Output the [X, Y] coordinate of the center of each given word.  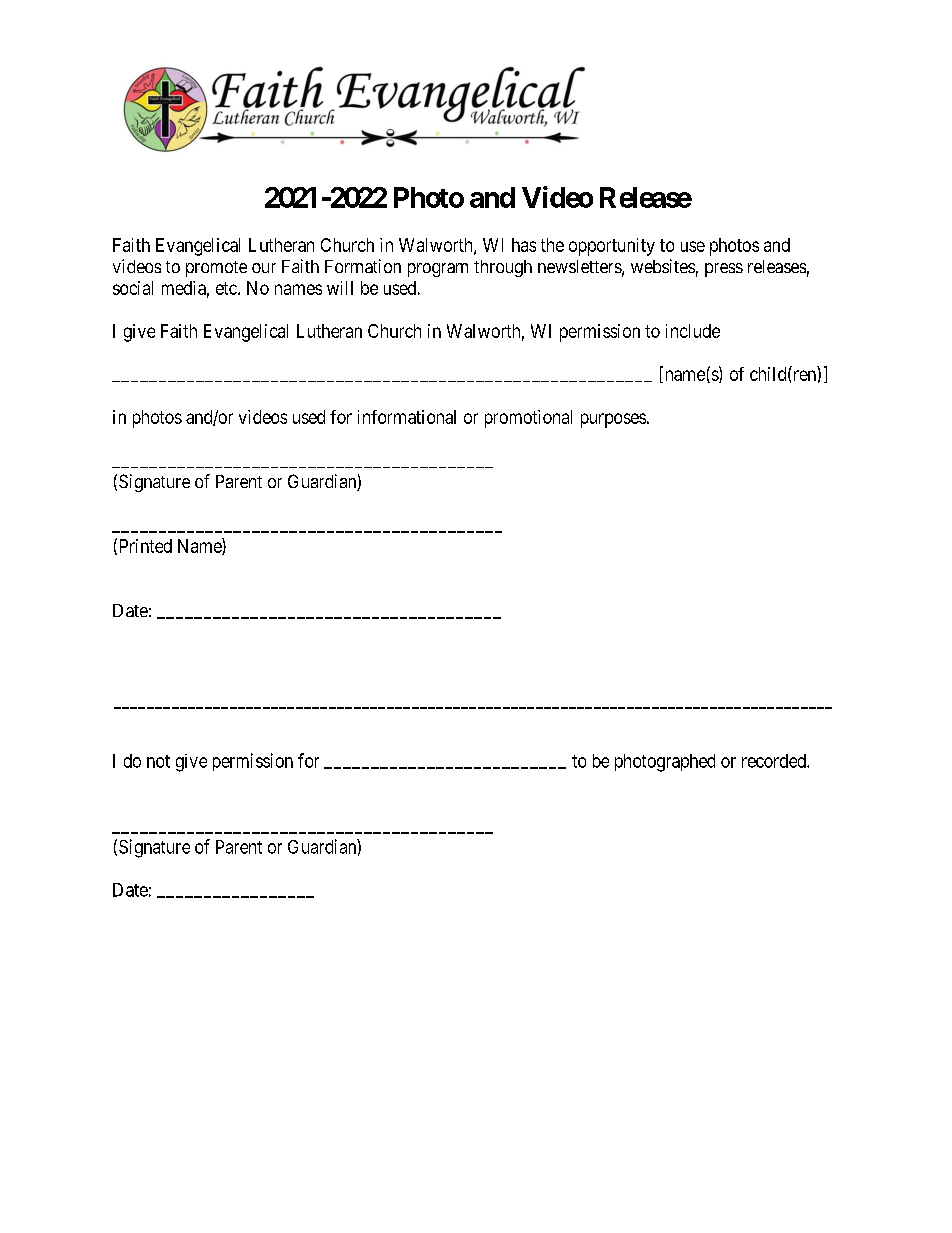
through [503, 268]
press [724, 270]
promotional [528, 419]
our [264, 268]
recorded [775, 761]
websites [663, 266]
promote [216, 269]
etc [227, 288]
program [438, 270]
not [158, 761]
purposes [613, 420]
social [133, 288]
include [693, 331]
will [340, 288]
